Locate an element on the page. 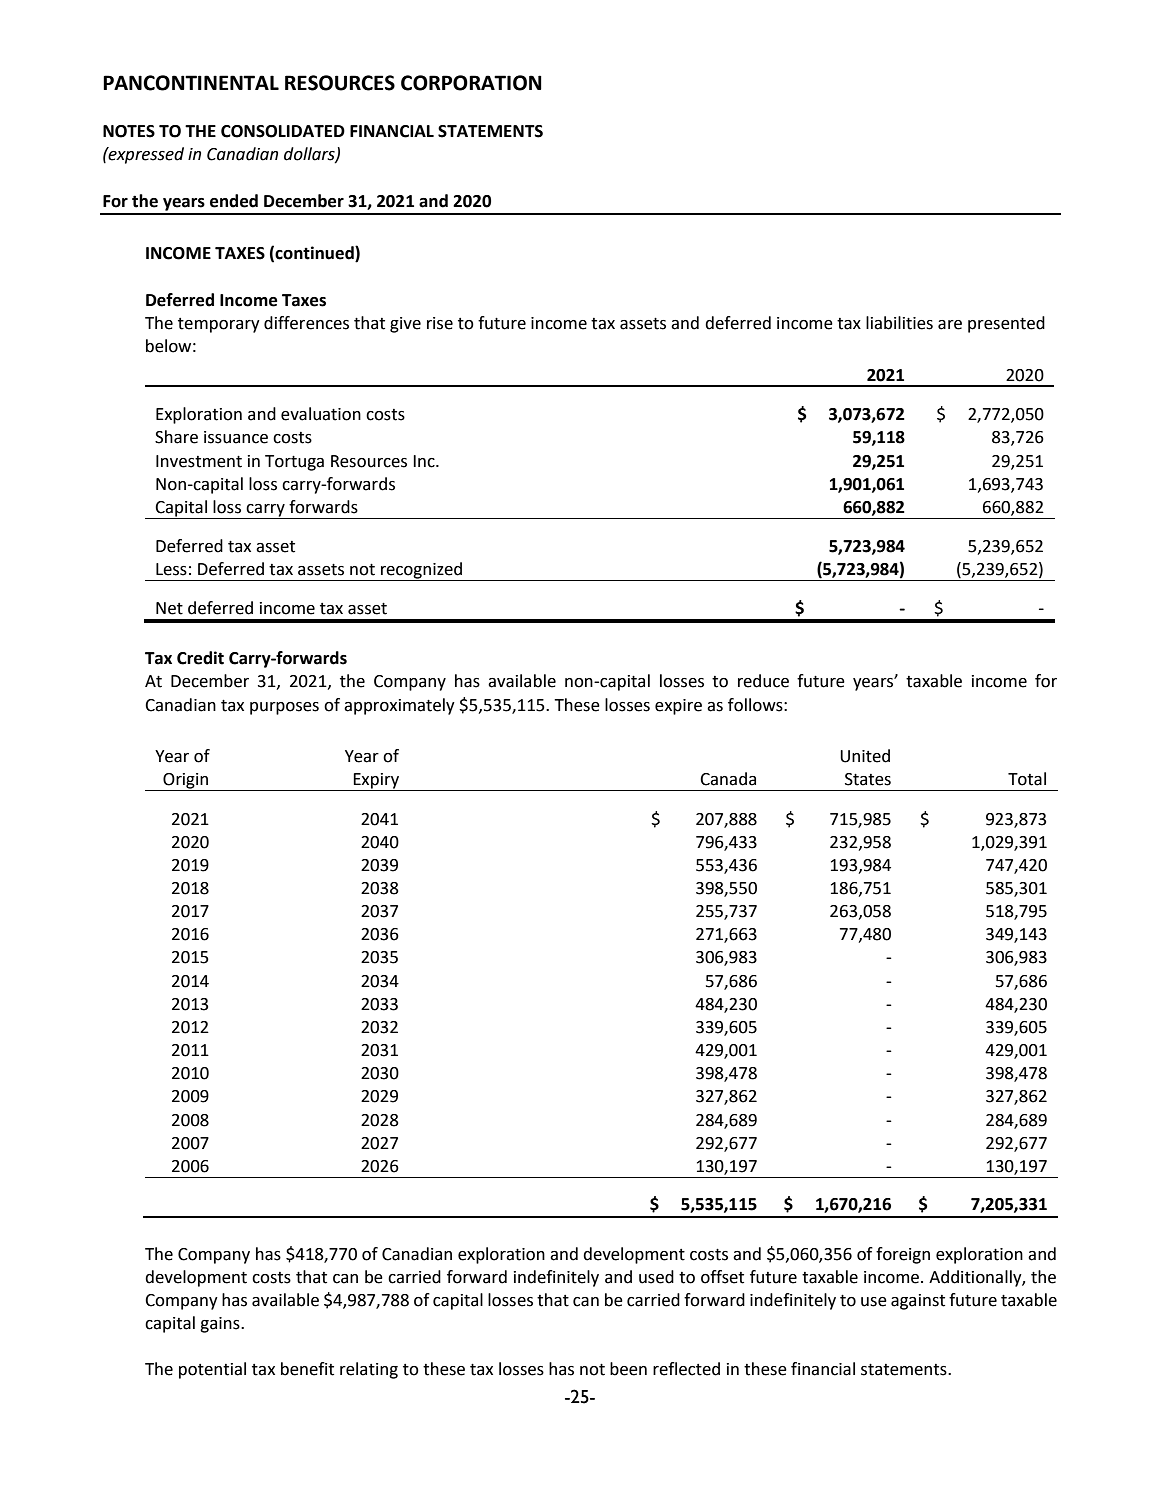 Image resolution: width=1160 pixels, height=1502 pixels. CORPORATION is located at coordinates (471, 83).
